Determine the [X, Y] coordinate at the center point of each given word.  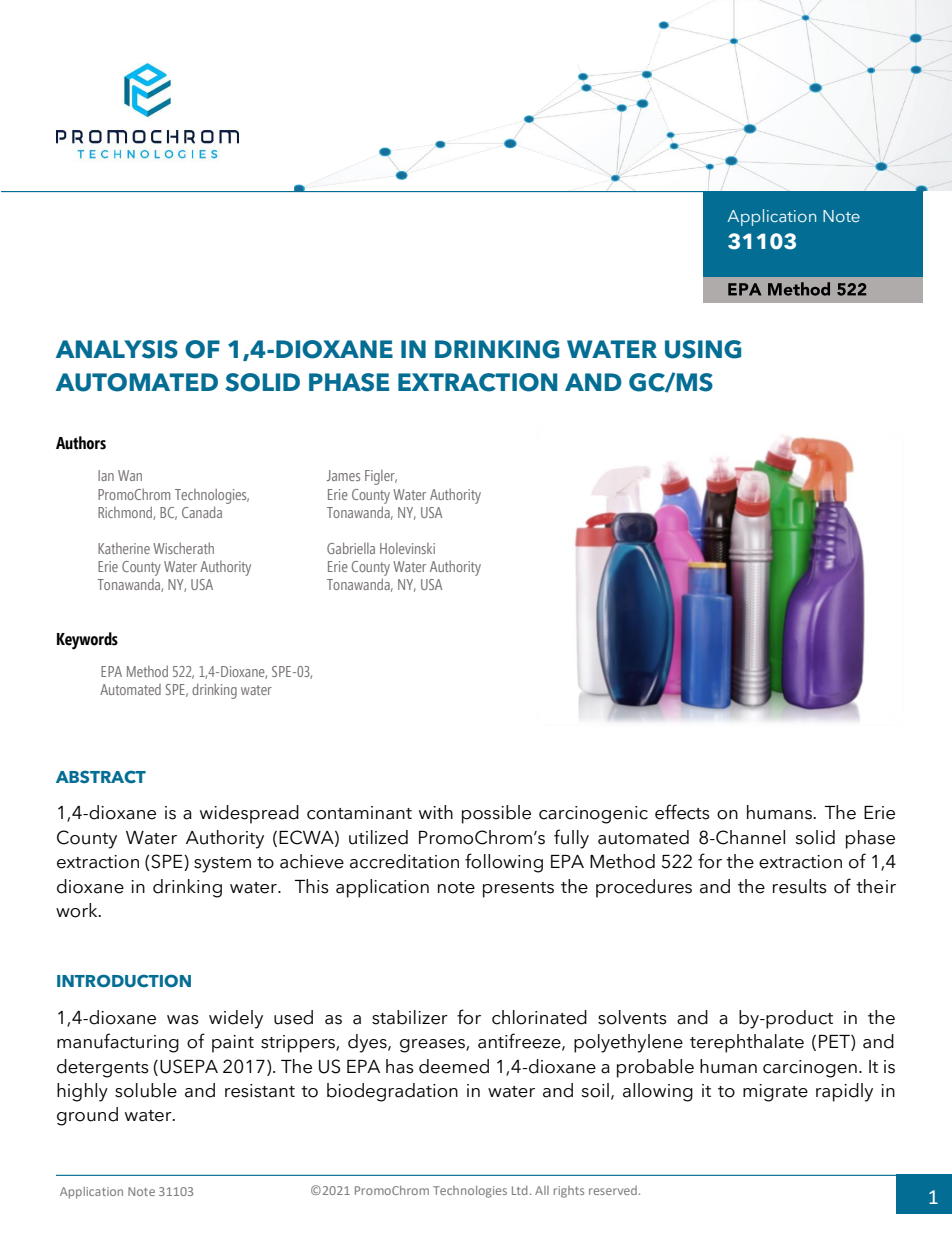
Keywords [87, 641]
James [343, 475]
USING [703, 349]
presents [518, 890]
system [222, 865]
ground [87, 1116]
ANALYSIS [117, 349]
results [800, 886]
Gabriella [351, 548]
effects [682, 812]
